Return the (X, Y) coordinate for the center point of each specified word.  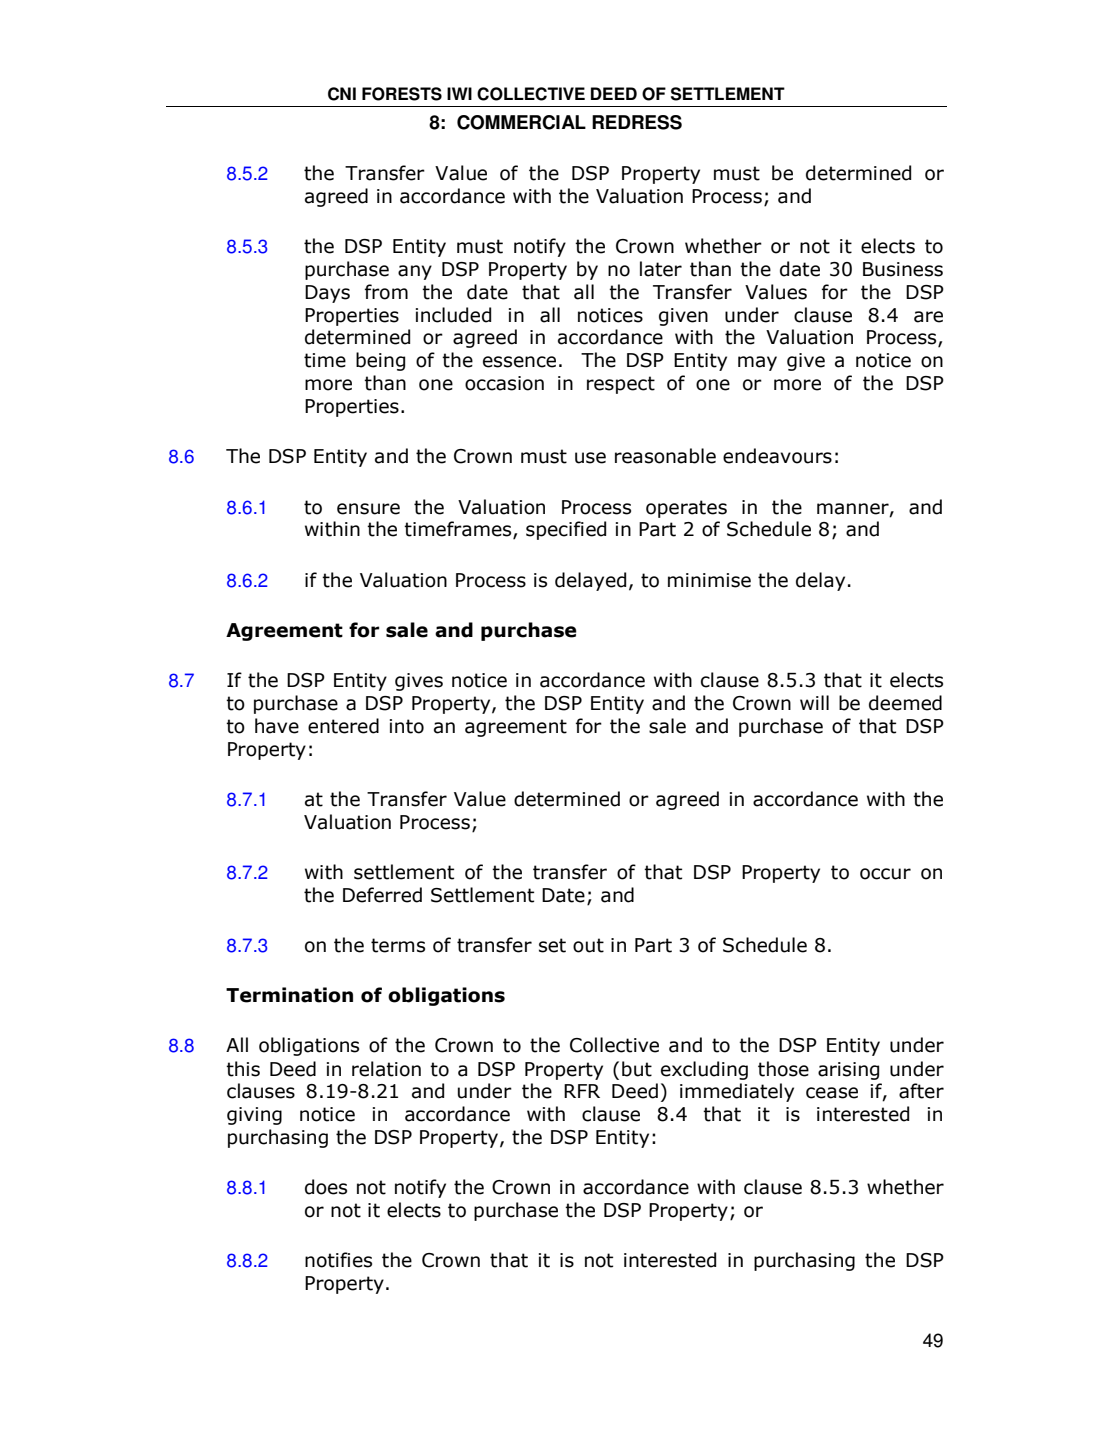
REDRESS (637, 122)
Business (903, 269)
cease (832, 1093)
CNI (342, 94)
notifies (338, 1260)
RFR (582, 1091)
